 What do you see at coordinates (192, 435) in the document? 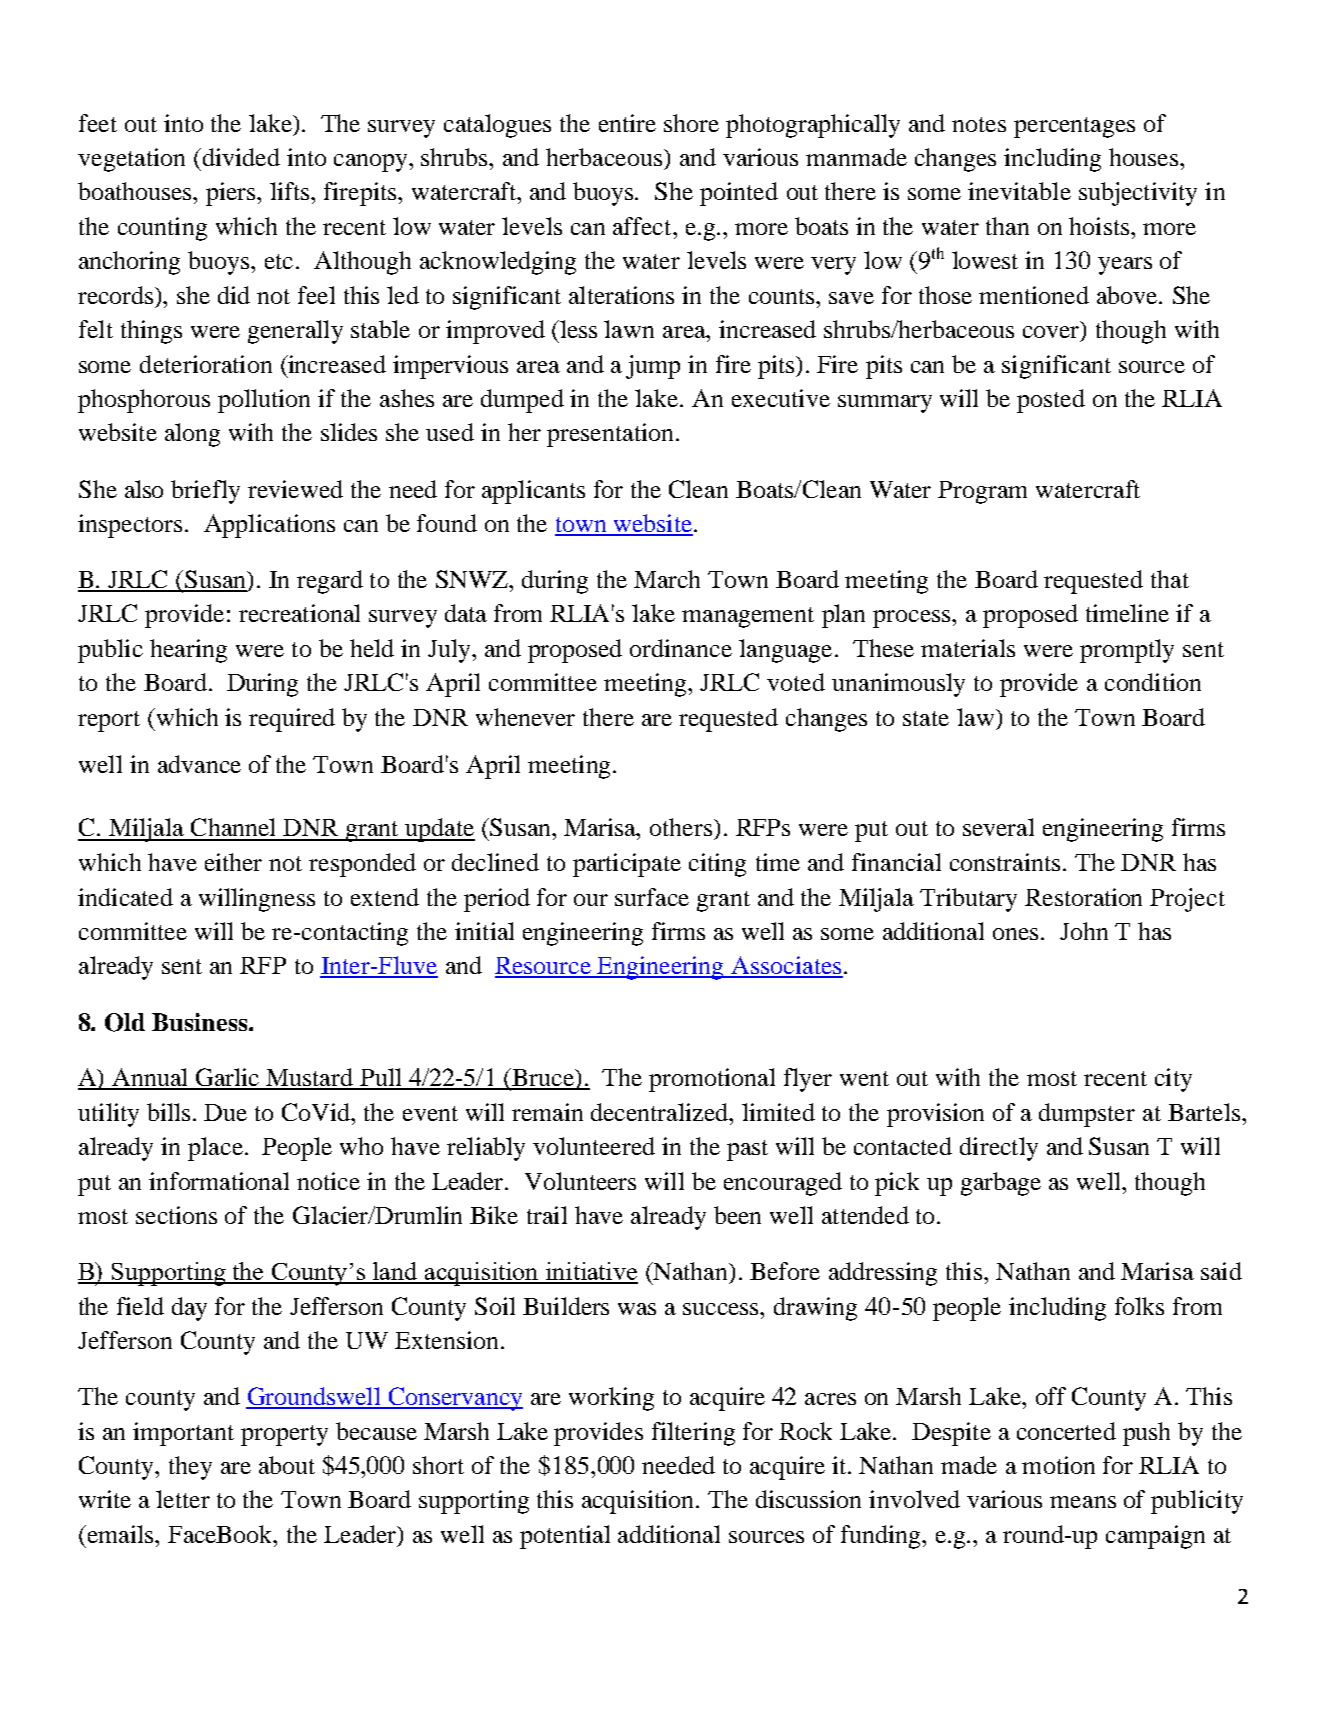
I see `along` at bounding box center [192, 435].
